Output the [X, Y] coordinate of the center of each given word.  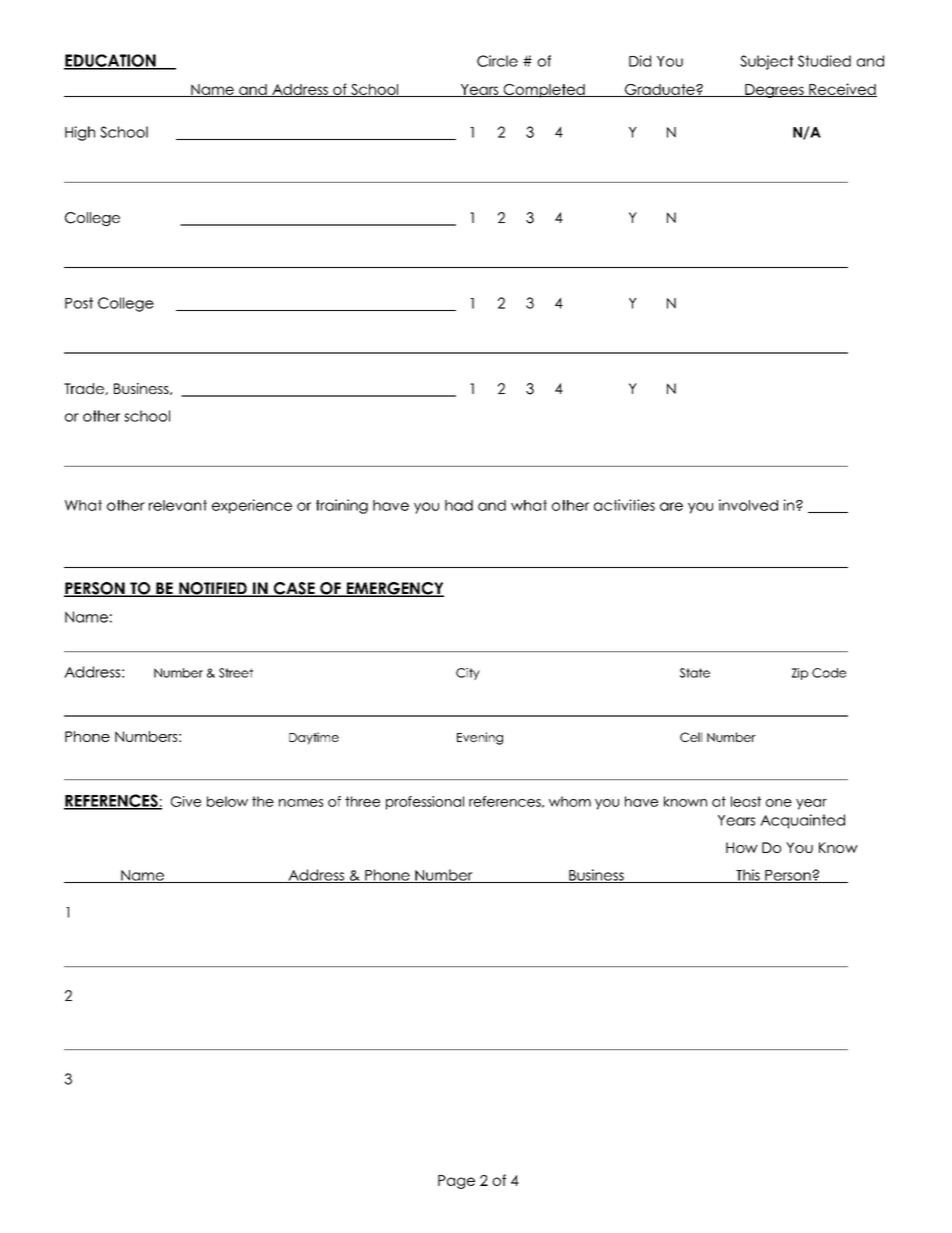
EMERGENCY [394, 589]
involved [748, 505]
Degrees [774, 91]
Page [456, 1182]
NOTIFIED [213, 589]
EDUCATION [111, 61]
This [748, 876]
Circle [497, 61]
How [742, 847]
